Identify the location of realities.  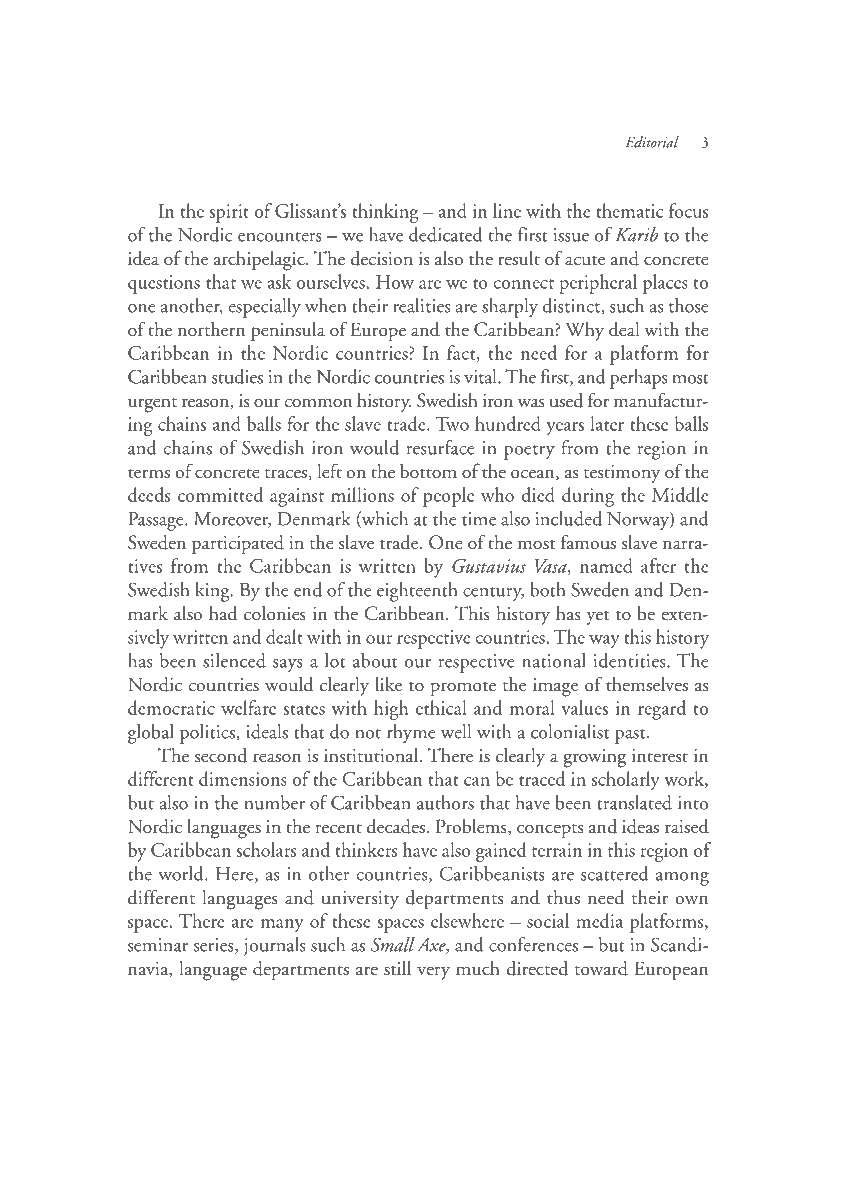
(421, 305).
